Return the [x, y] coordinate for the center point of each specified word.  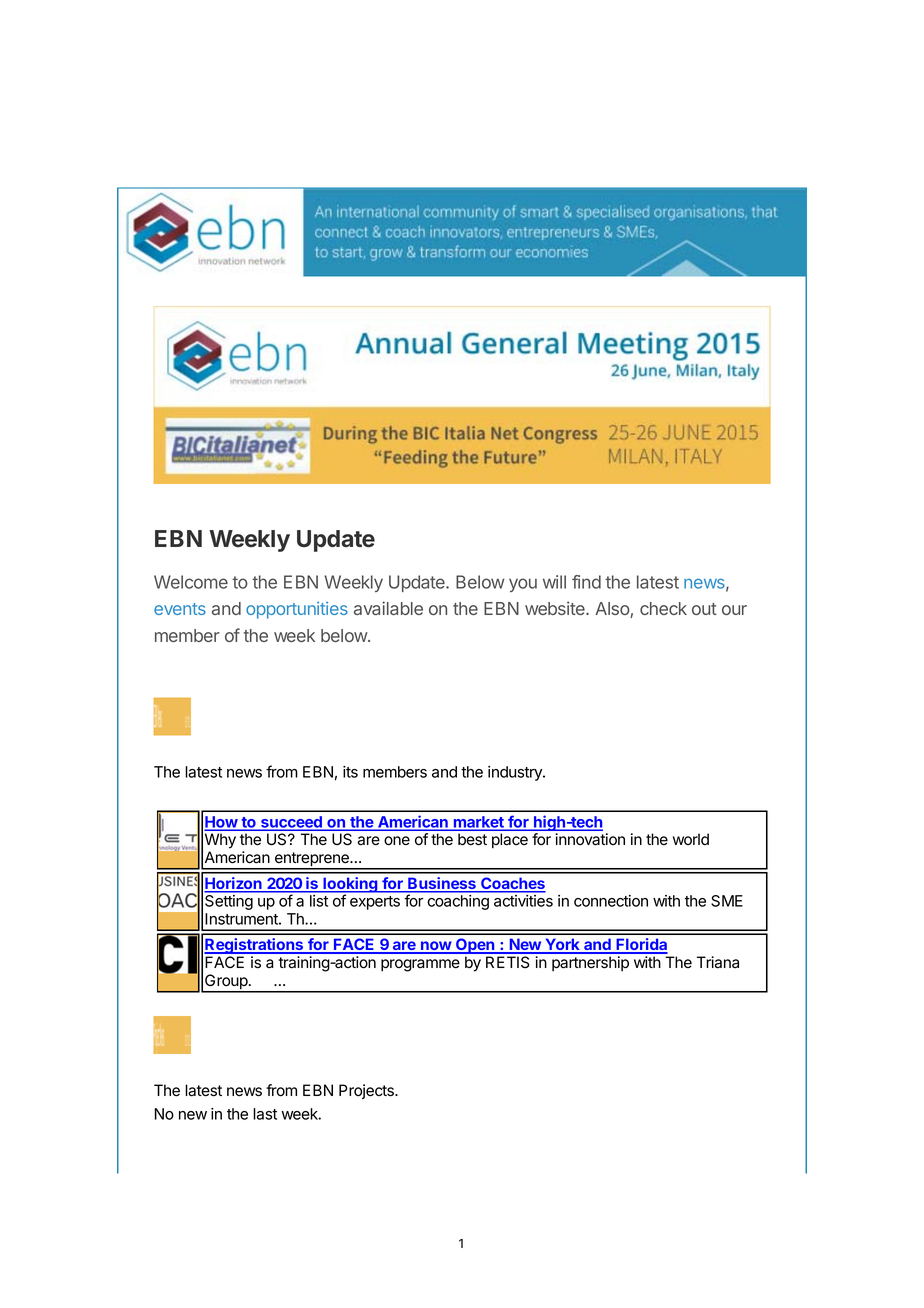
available [388, 608]
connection [611, 901]
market [478, 823]
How [222, 823]
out [704, 609]
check [663, 608]
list [319, 901]
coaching [458, 902]
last [265, 1114]
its [350, 772]
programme [420, 965]
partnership [590, 963]
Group [226, 983]
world [691, 839]
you [523, 585]
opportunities [297, 610]
